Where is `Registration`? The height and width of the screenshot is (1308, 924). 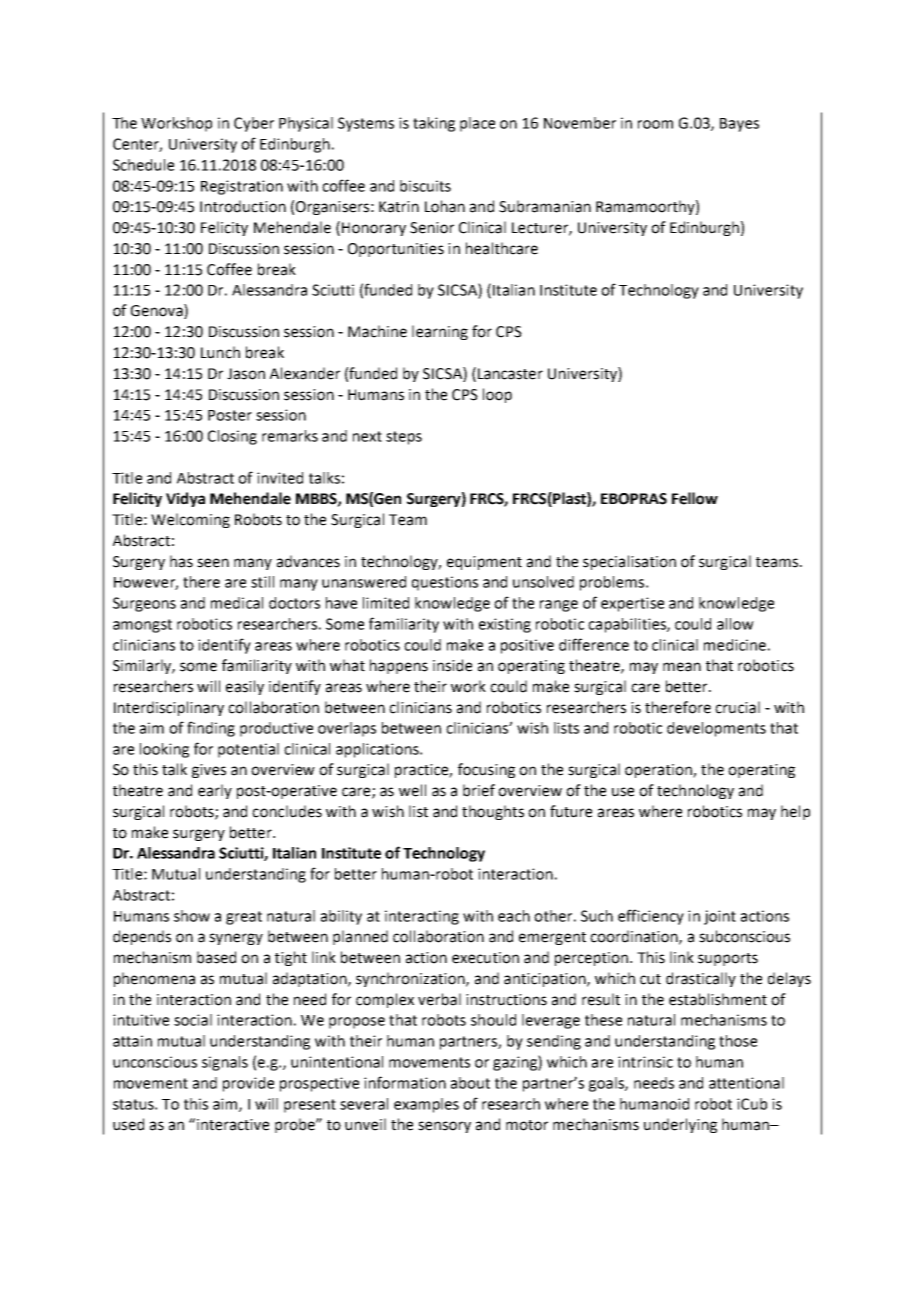 Registration is located at coordinates (242, 187).
